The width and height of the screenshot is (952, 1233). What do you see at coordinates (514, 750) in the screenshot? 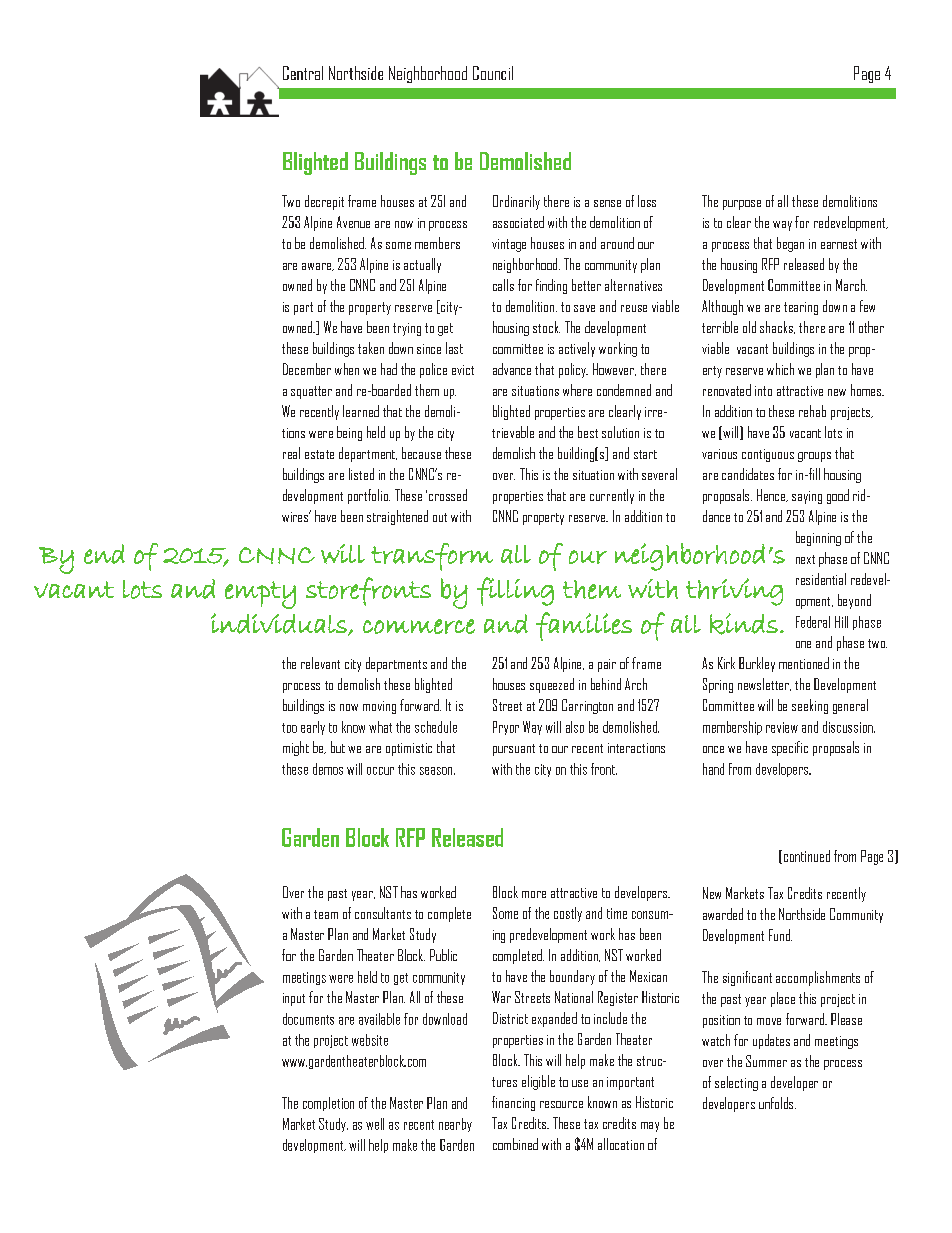
I see `pursuant` at bounding box center [514, 750].
